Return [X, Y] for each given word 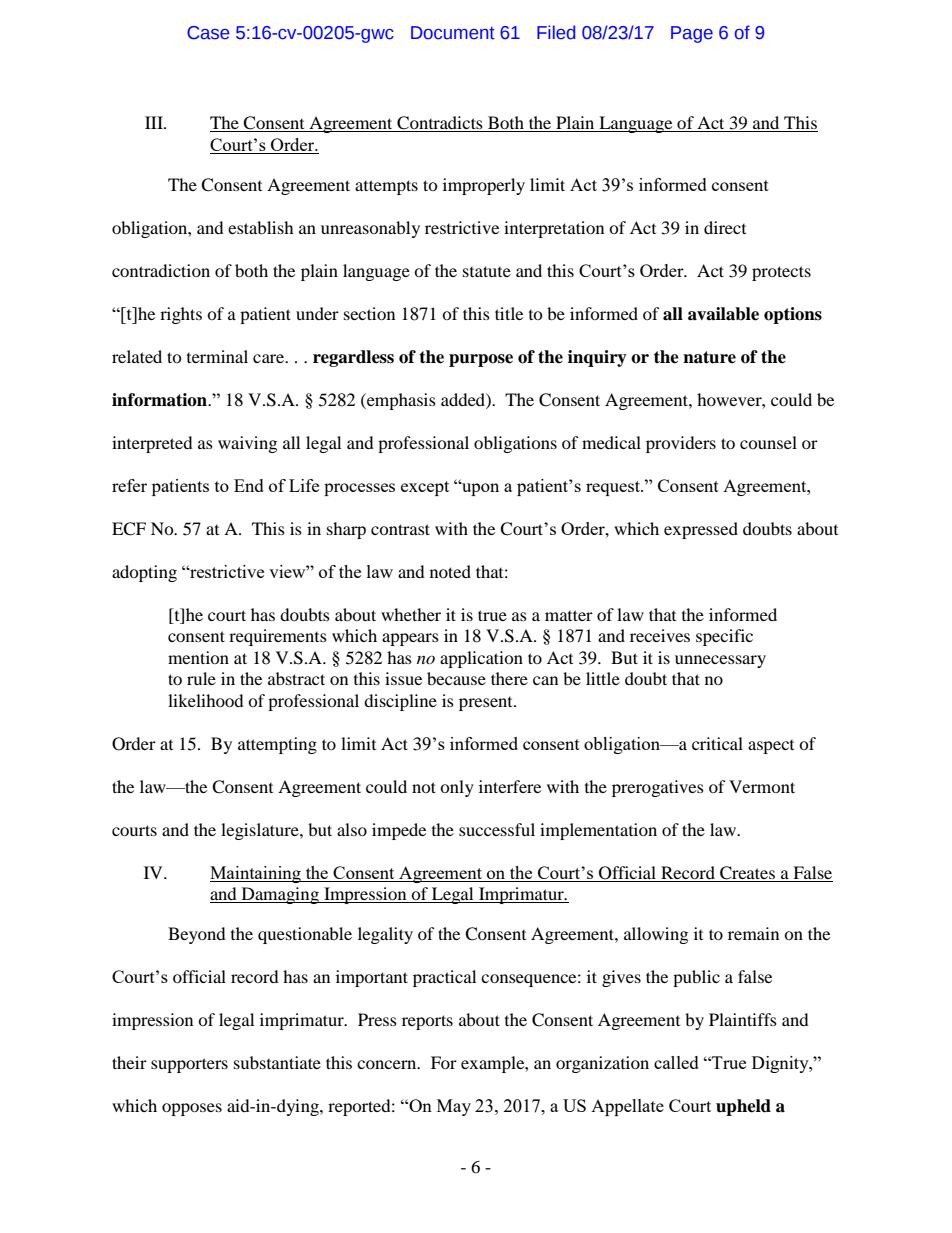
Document [453, 33]
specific [724, 637]
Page [692, 34]
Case [208, 33]
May [454, 1107]
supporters [189, 1065]
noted [450, 571]
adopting [144, 573]
